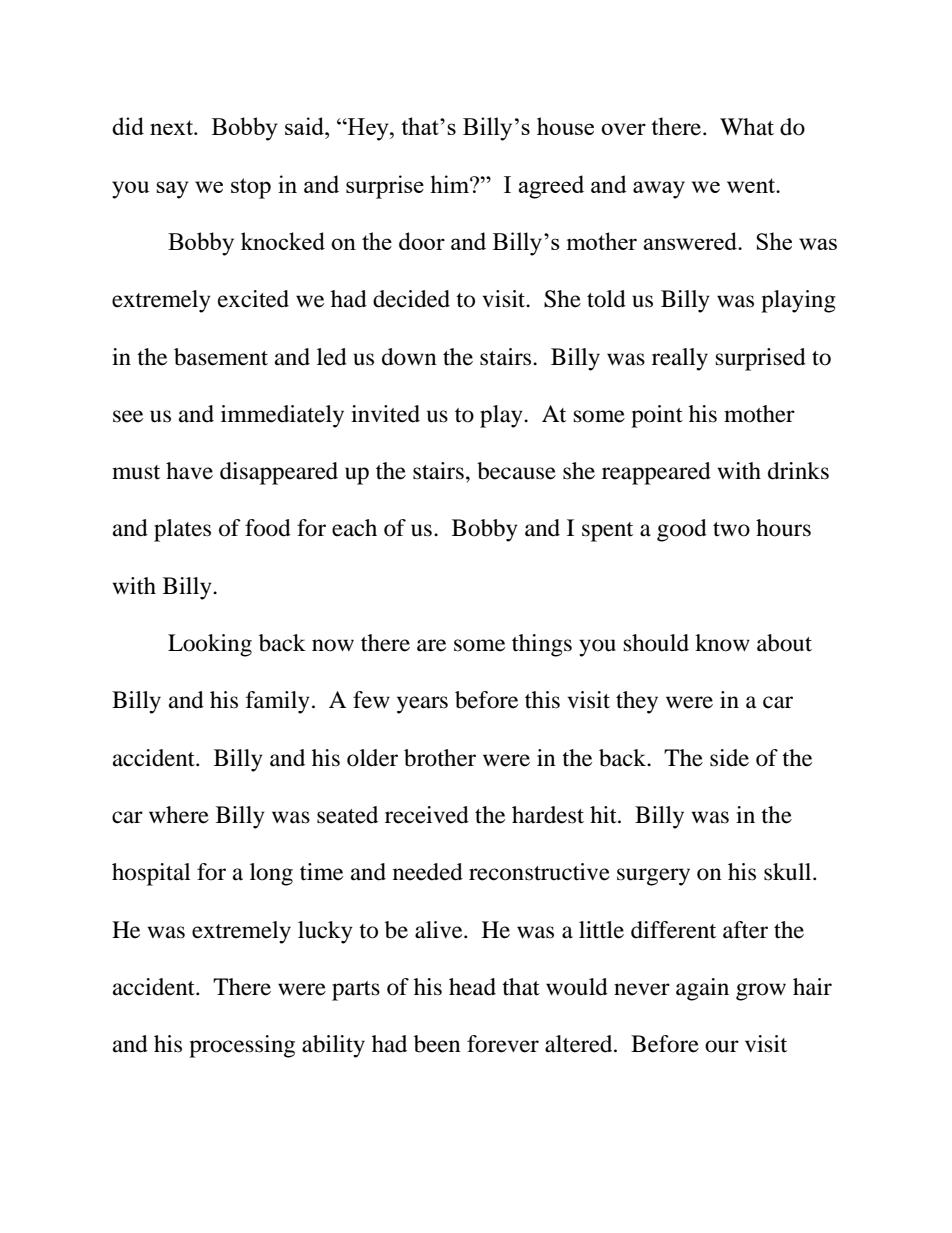 The height and width of the document is (1233, 952). Describe the element at coordinates (747, 127) in the document. I see `What` at that location.
